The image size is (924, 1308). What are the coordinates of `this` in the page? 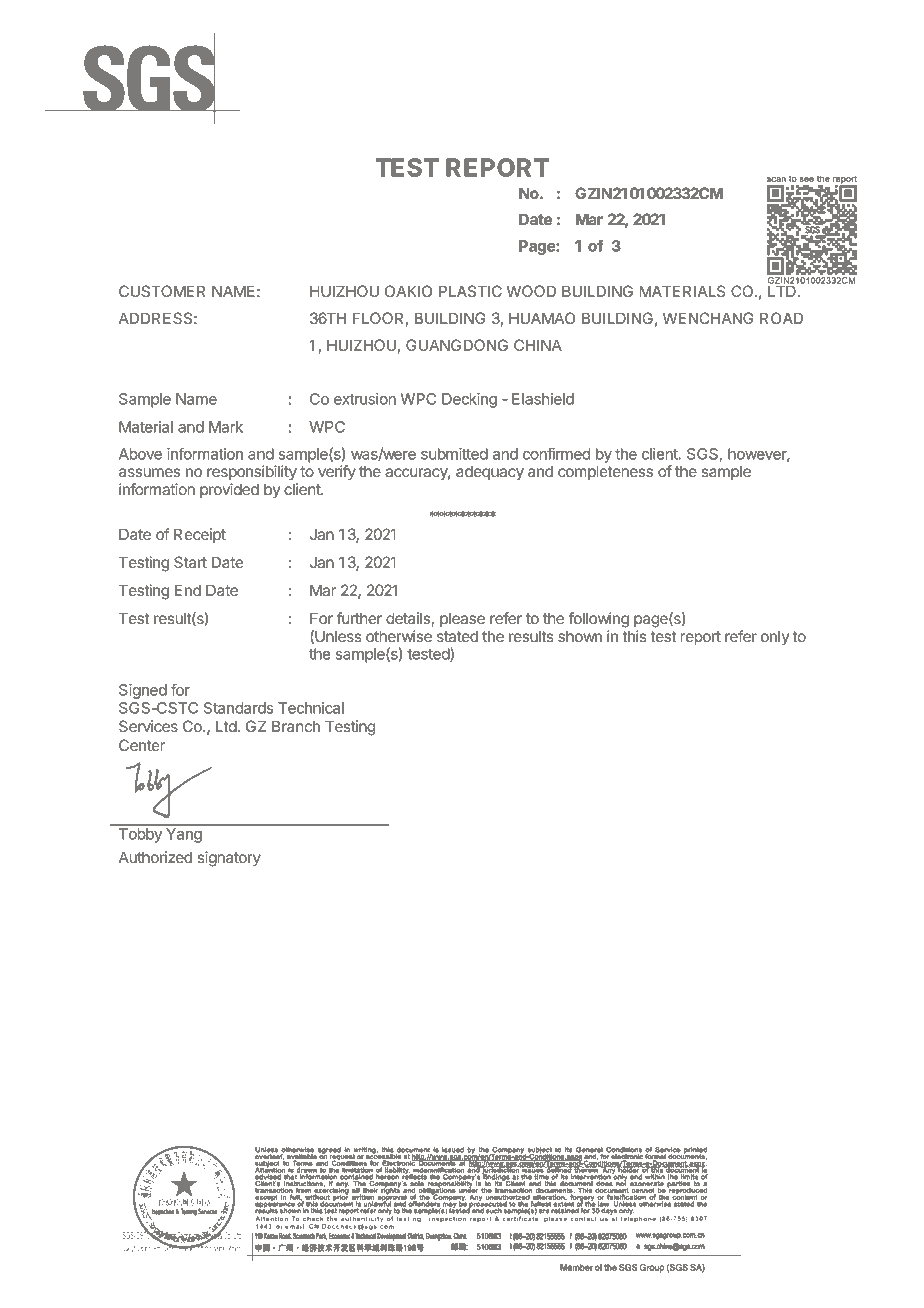 It's located at (634, 636).
